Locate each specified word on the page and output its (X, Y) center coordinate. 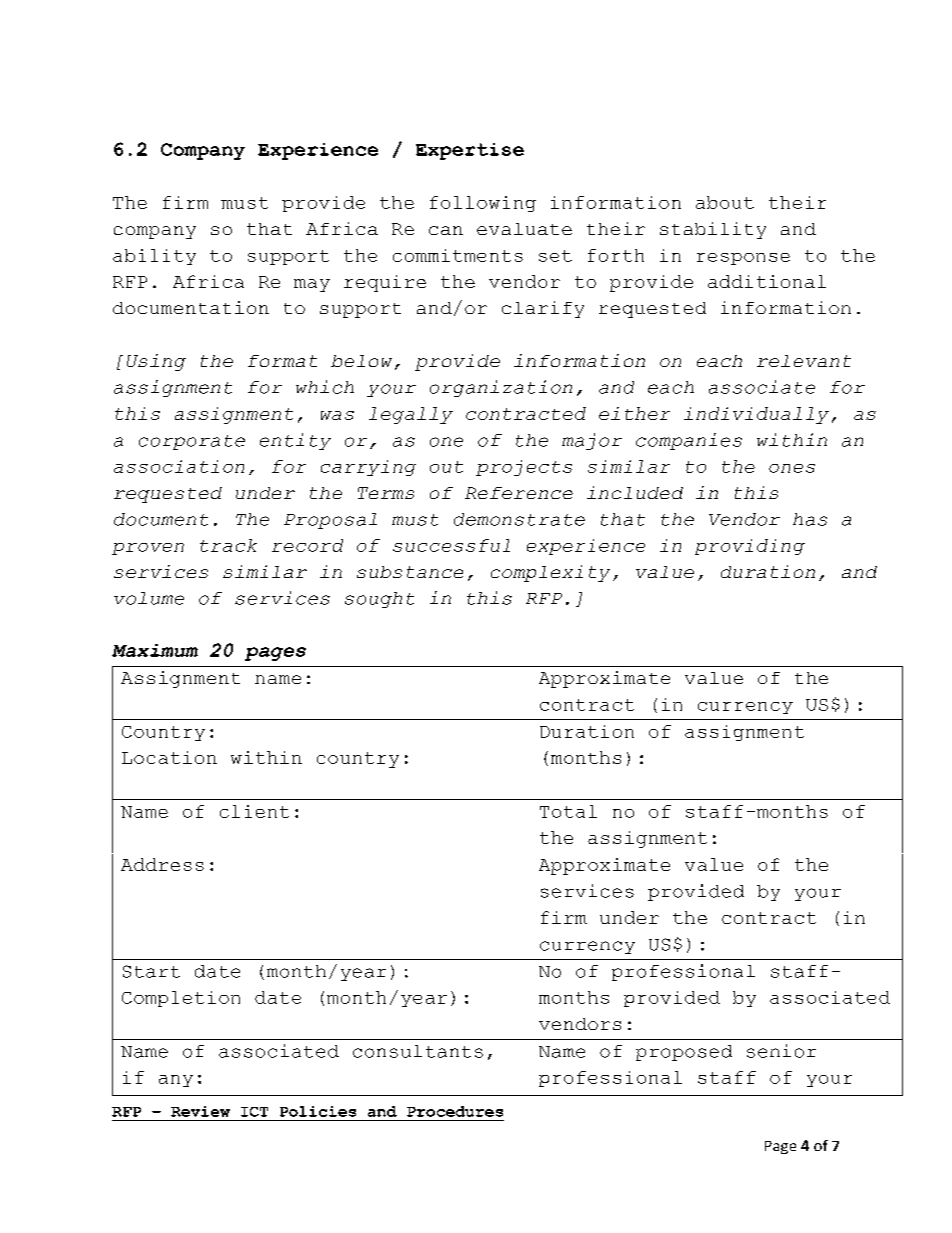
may (312, 285)
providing (750, 547)
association (179, 466)
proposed (684, 1053)
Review (200, 1111)
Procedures (455, 1111)
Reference (519, 493)
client (254, 811)
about (725, 202)
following (483, 204)
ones (792, 468)
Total (568, 811)
